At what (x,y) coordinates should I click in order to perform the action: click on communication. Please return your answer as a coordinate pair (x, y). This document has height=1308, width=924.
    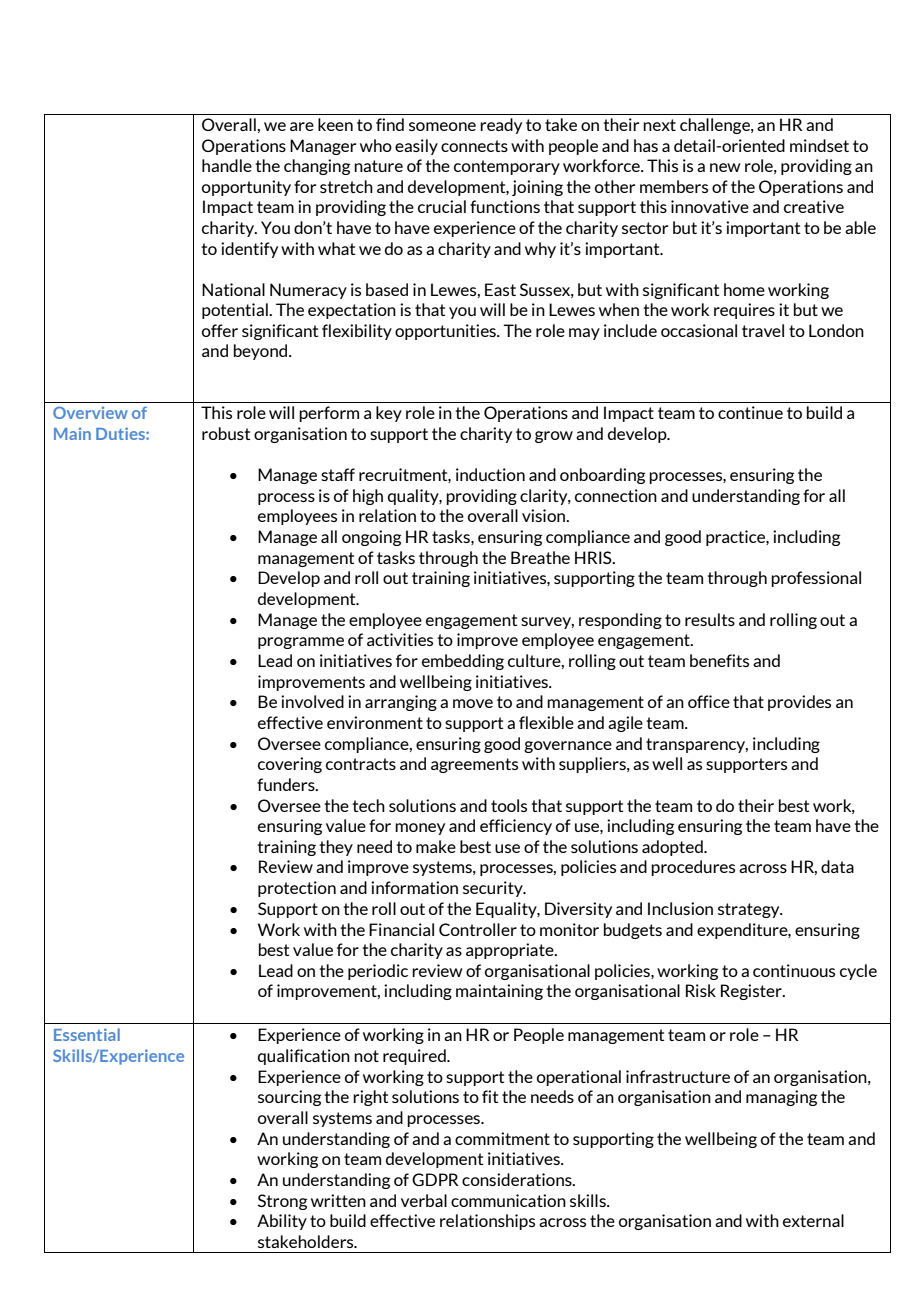
    Looking at the image, I should click on (508, 1200).
